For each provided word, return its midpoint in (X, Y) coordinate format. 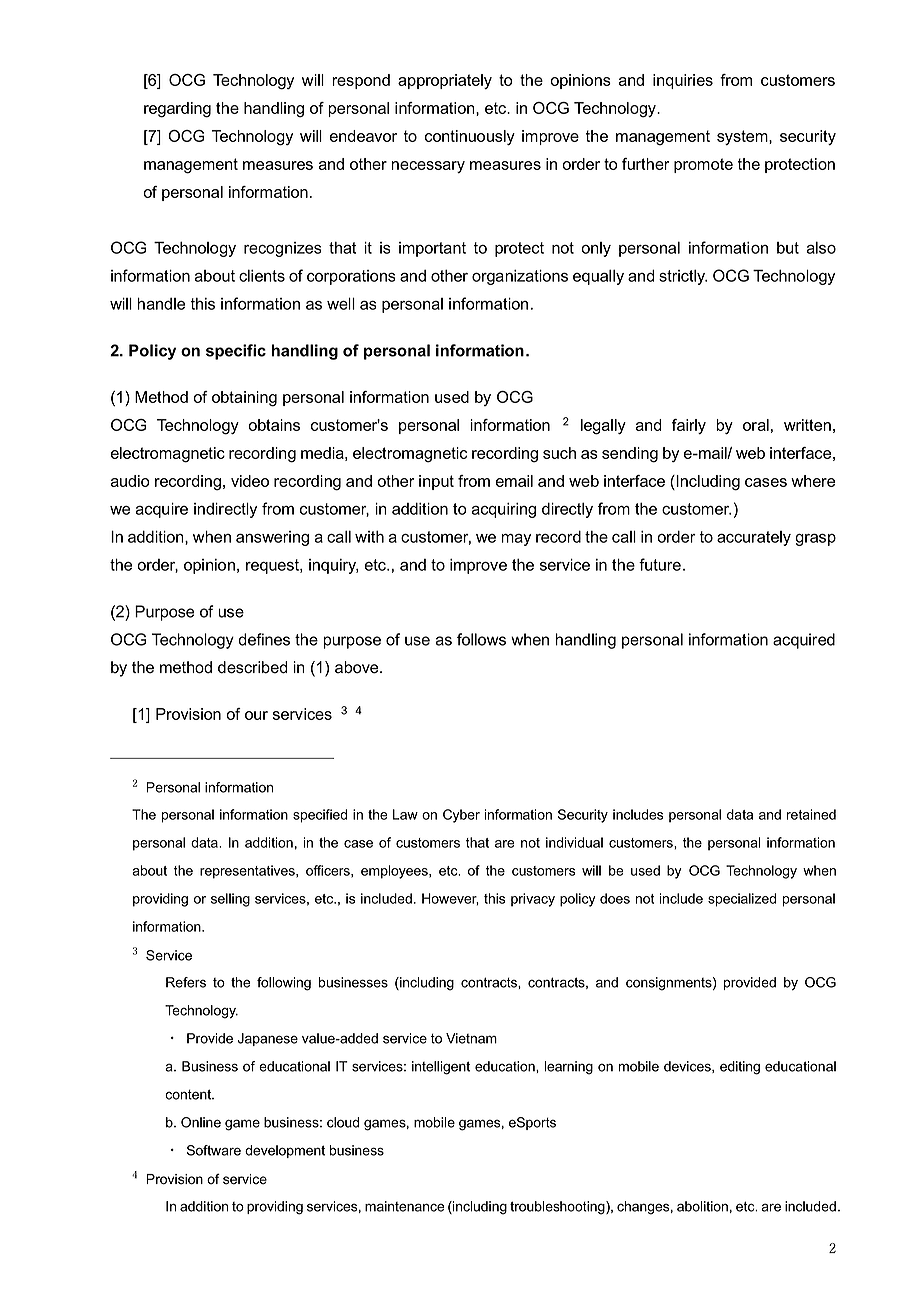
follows (481, 639)
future (660, 564)
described (252, 667)
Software (214, 1150)
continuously (470, 137)
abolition (702, 1206)
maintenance (404, 1206)
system (743, 137)
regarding (177, 110)
